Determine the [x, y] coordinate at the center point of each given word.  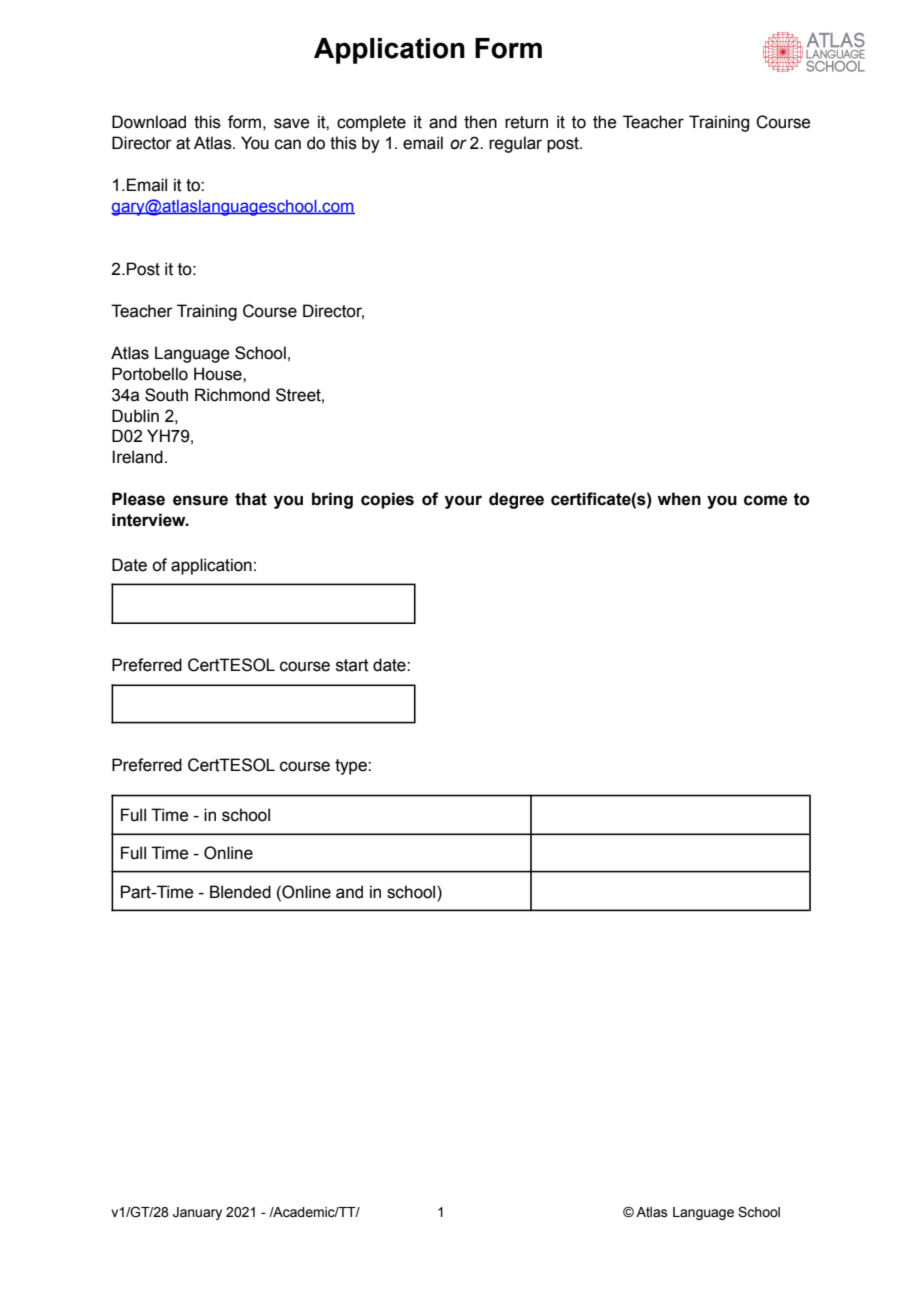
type [352, 767]
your [463, 502]
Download [149, 122]
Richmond [232, 395]
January [197, 1213]
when [679, 499]
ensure [200, 500]
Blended [240, 892]
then [480, 122]
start [352, 665]
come [766, 500]
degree [516, 500]
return [526, 122]
